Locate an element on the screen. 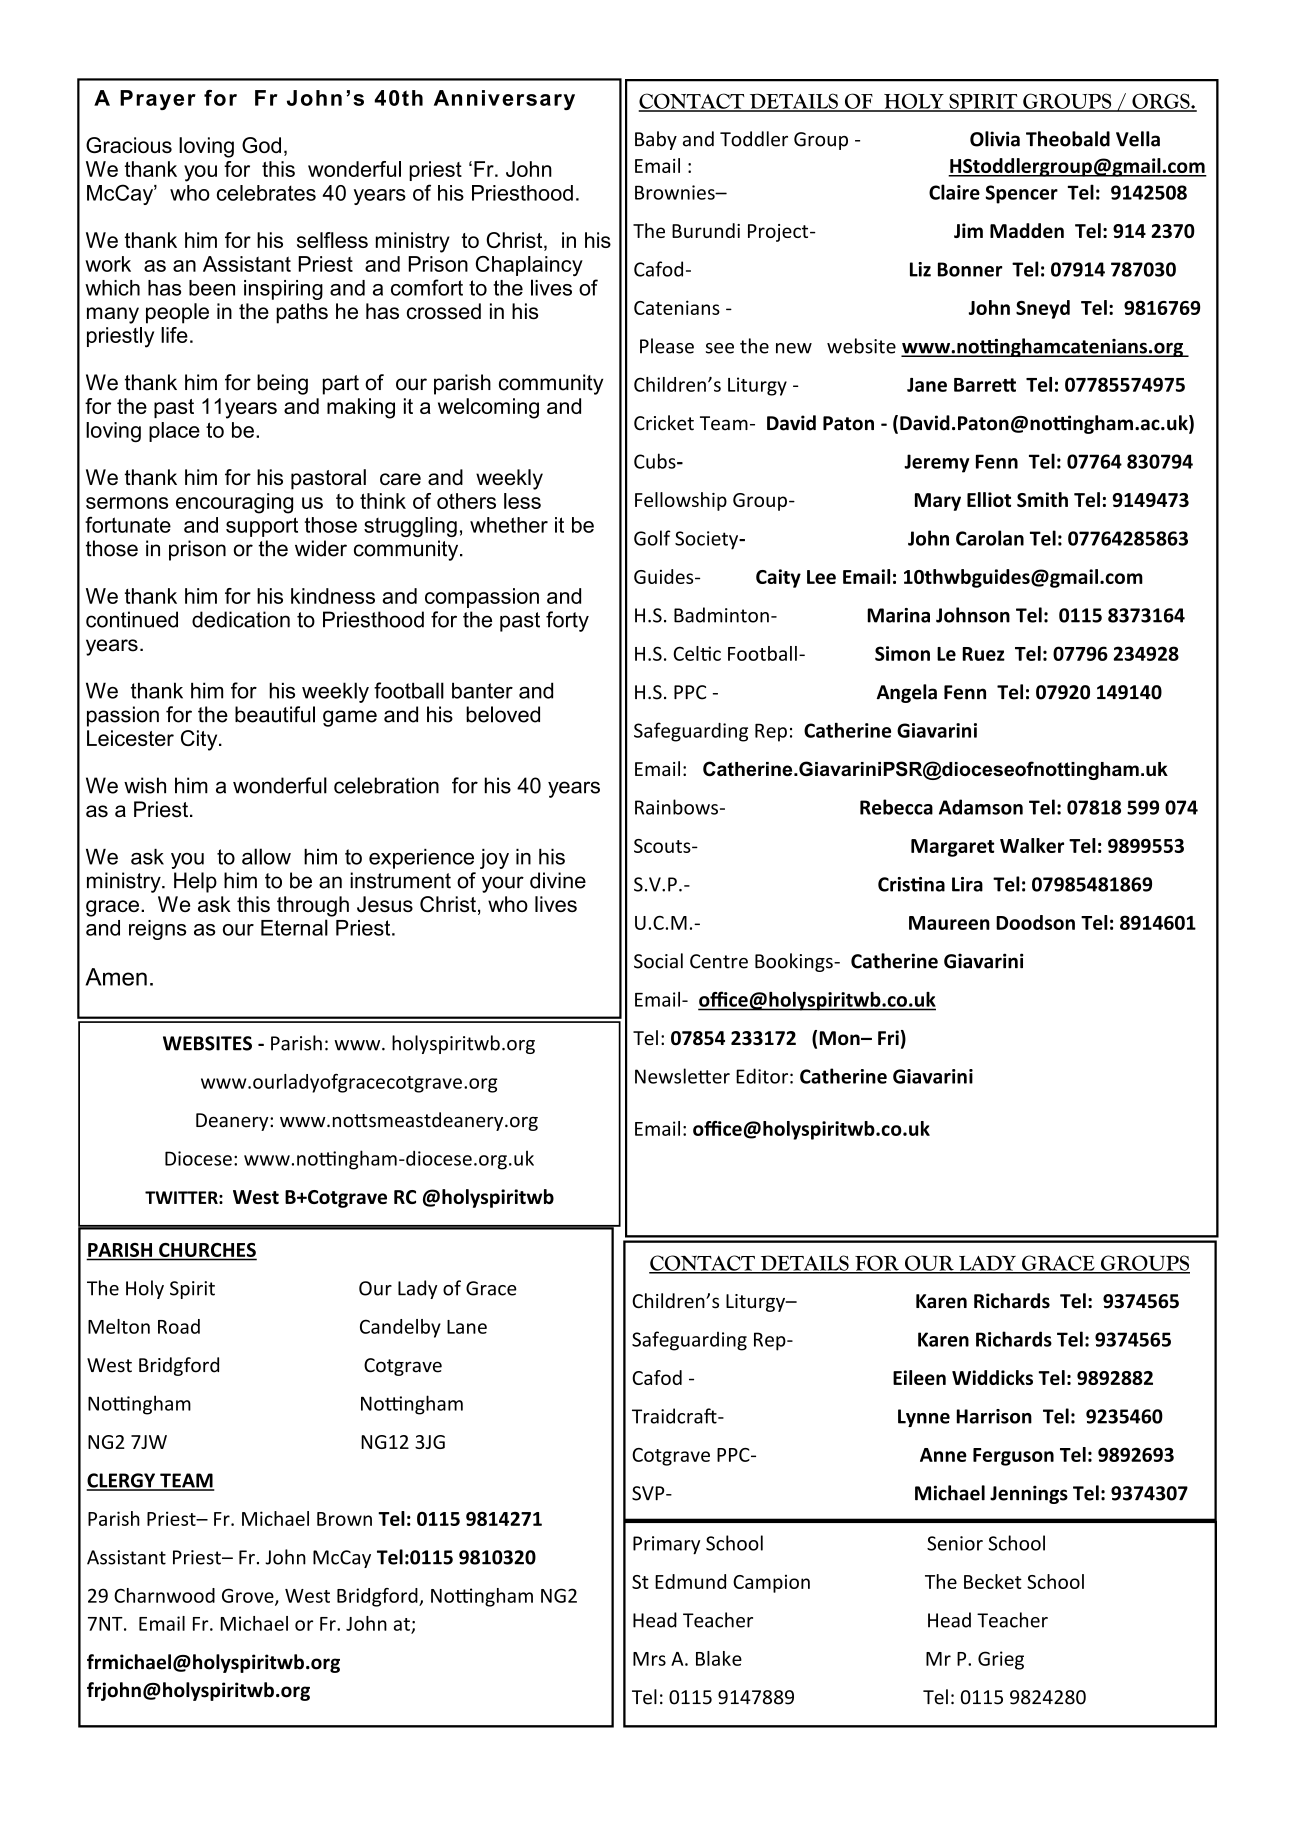 Image resolution: width=1297 pixels, height=1834 pixels. Theobald is located at coordinates (1068, 139).
